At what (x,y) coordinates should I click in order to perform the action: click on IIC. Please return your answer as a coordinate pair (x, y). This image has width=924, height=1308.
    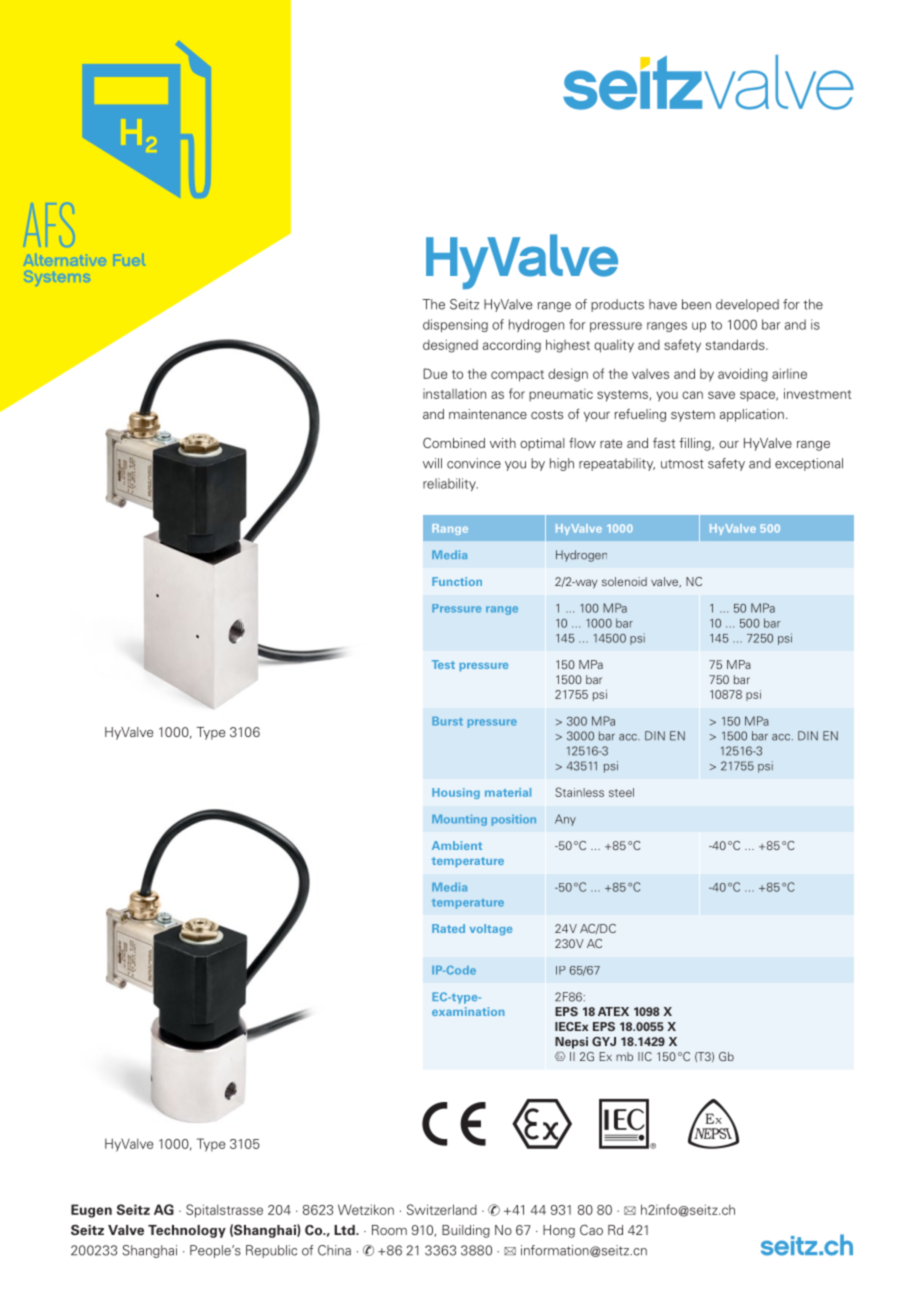
    Looking at the image, I should click on (645, 1056).
